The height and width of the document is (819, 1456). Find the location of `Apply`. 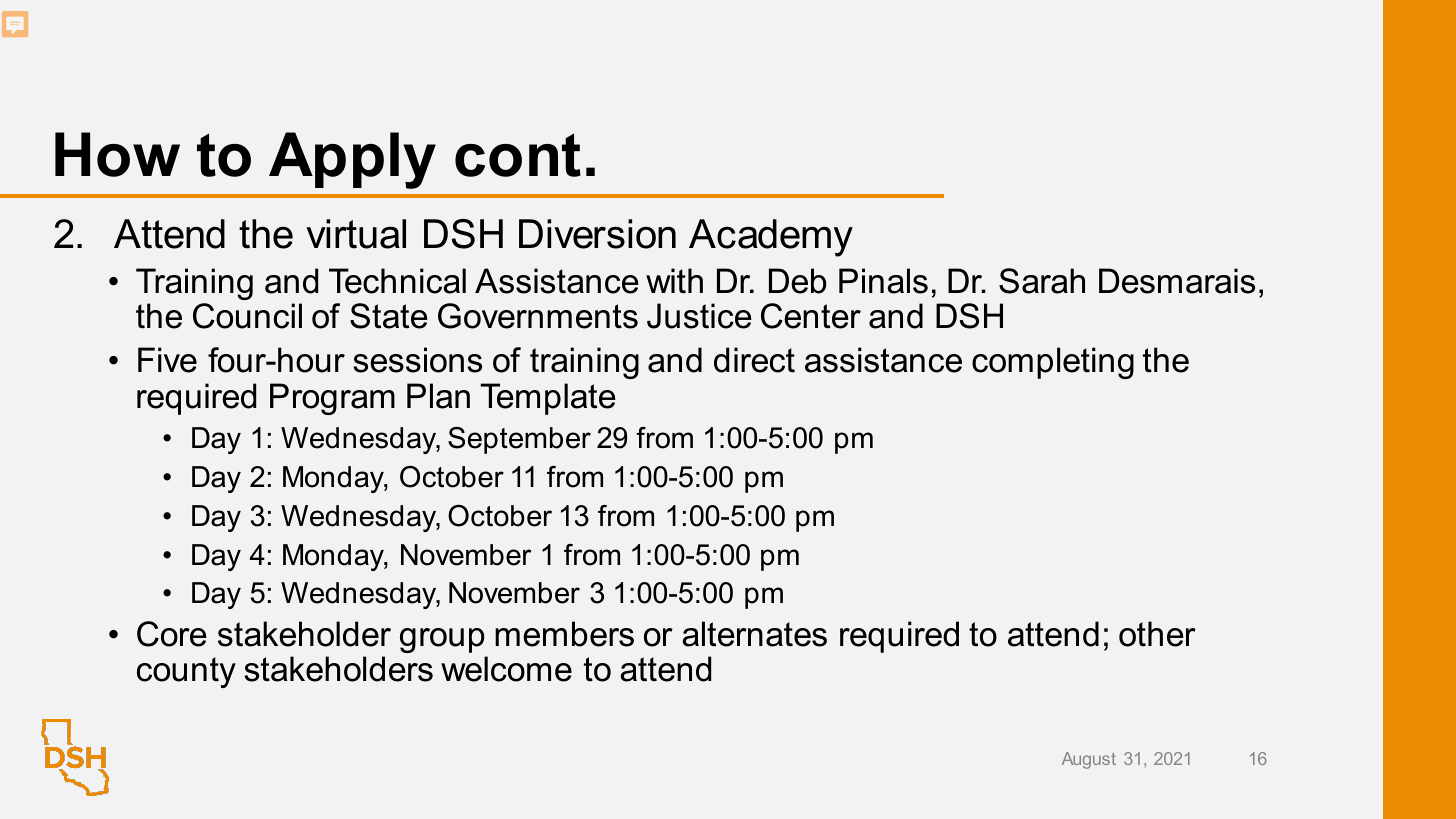

Apply is located at coordinates (352, 160).
